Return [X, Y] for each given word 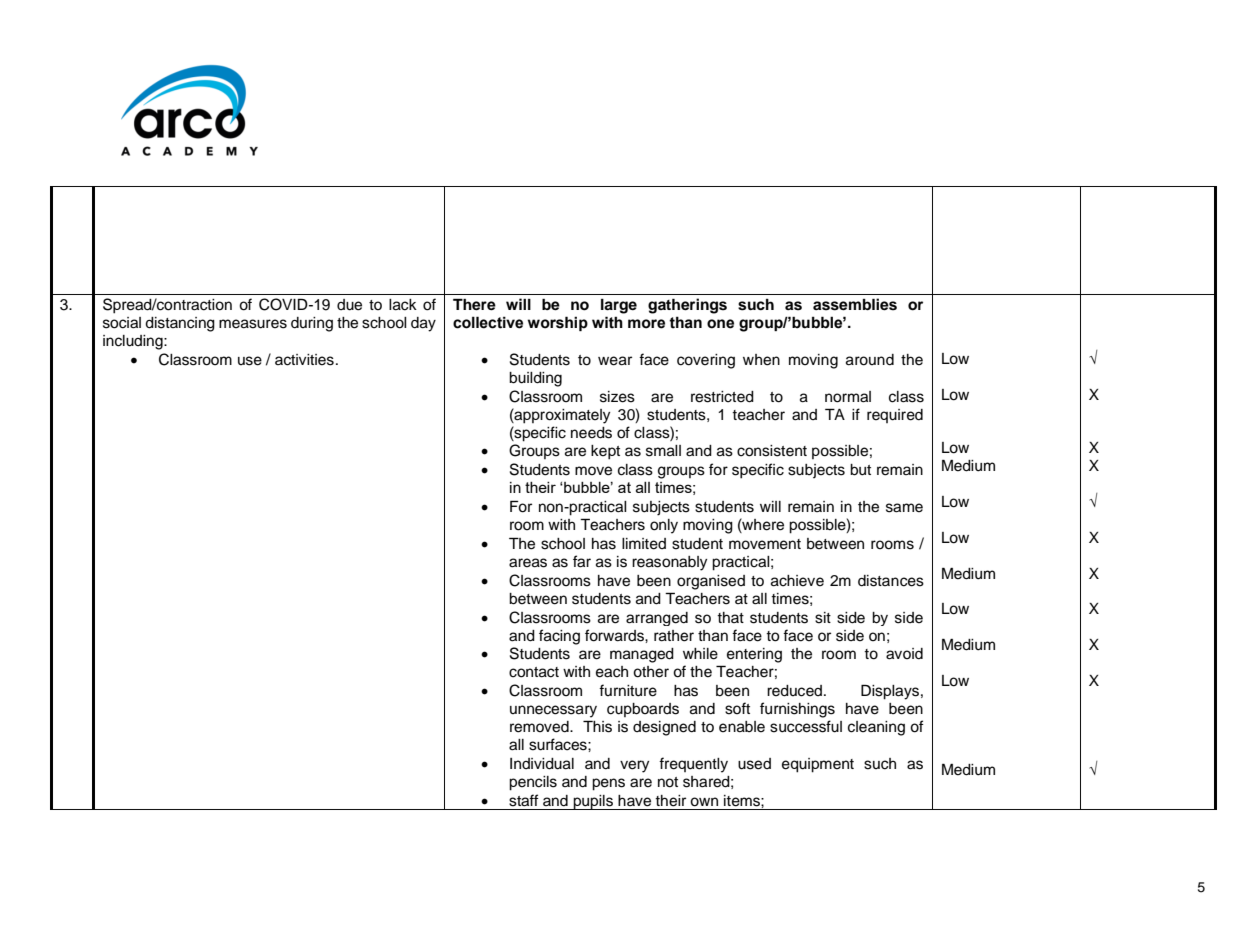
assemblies [855, 304]
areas [528, 563]
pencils [533, 783]
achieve [797, 581]
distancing [180, 324]
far [582, 561]
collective [488, 322]
